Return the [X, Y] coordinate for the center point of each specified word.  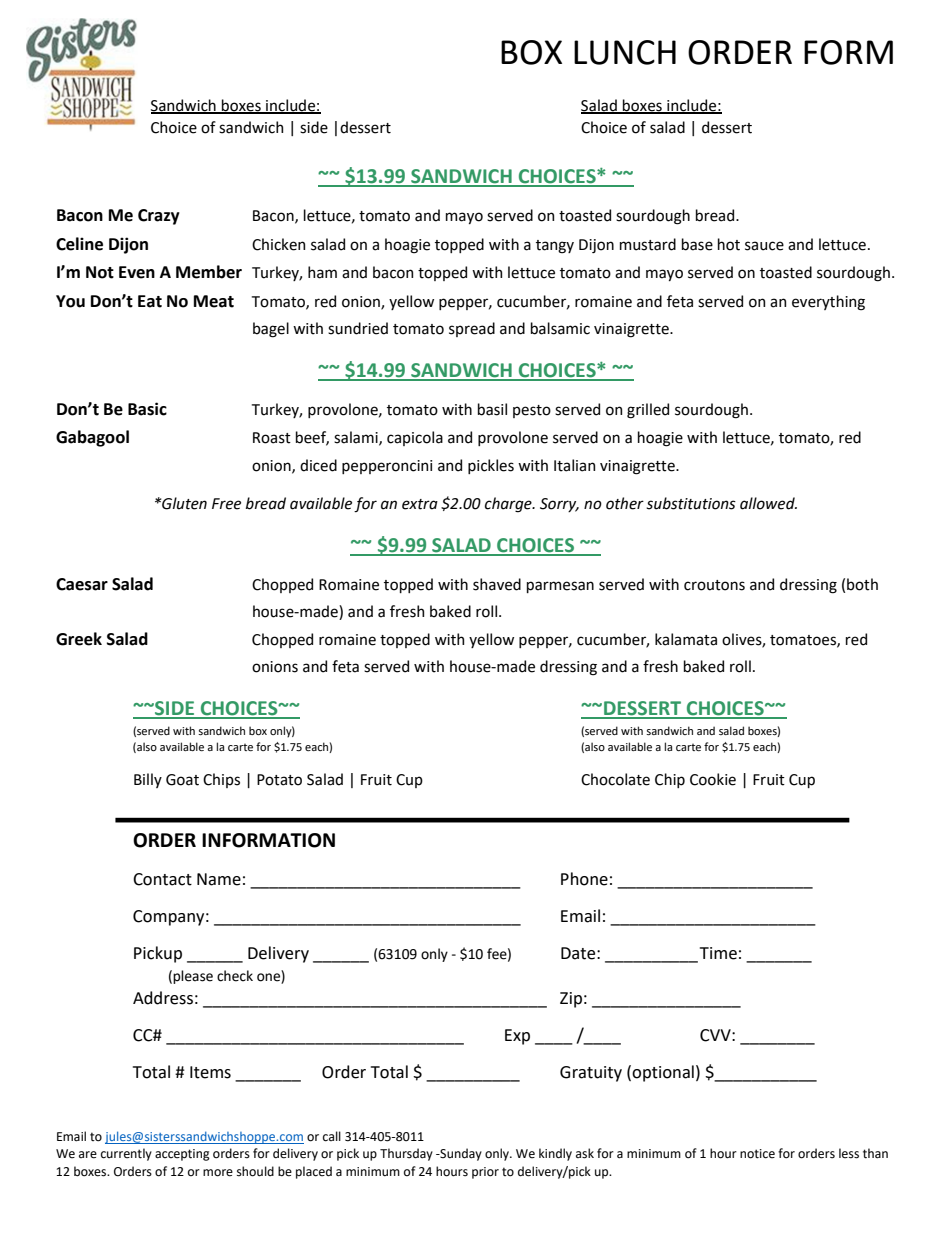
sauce [764, 246]
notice [757, 1154]
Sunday [460, 1154]
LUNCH [625, 52]
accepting [182, 1155]
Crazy [159, 217]
